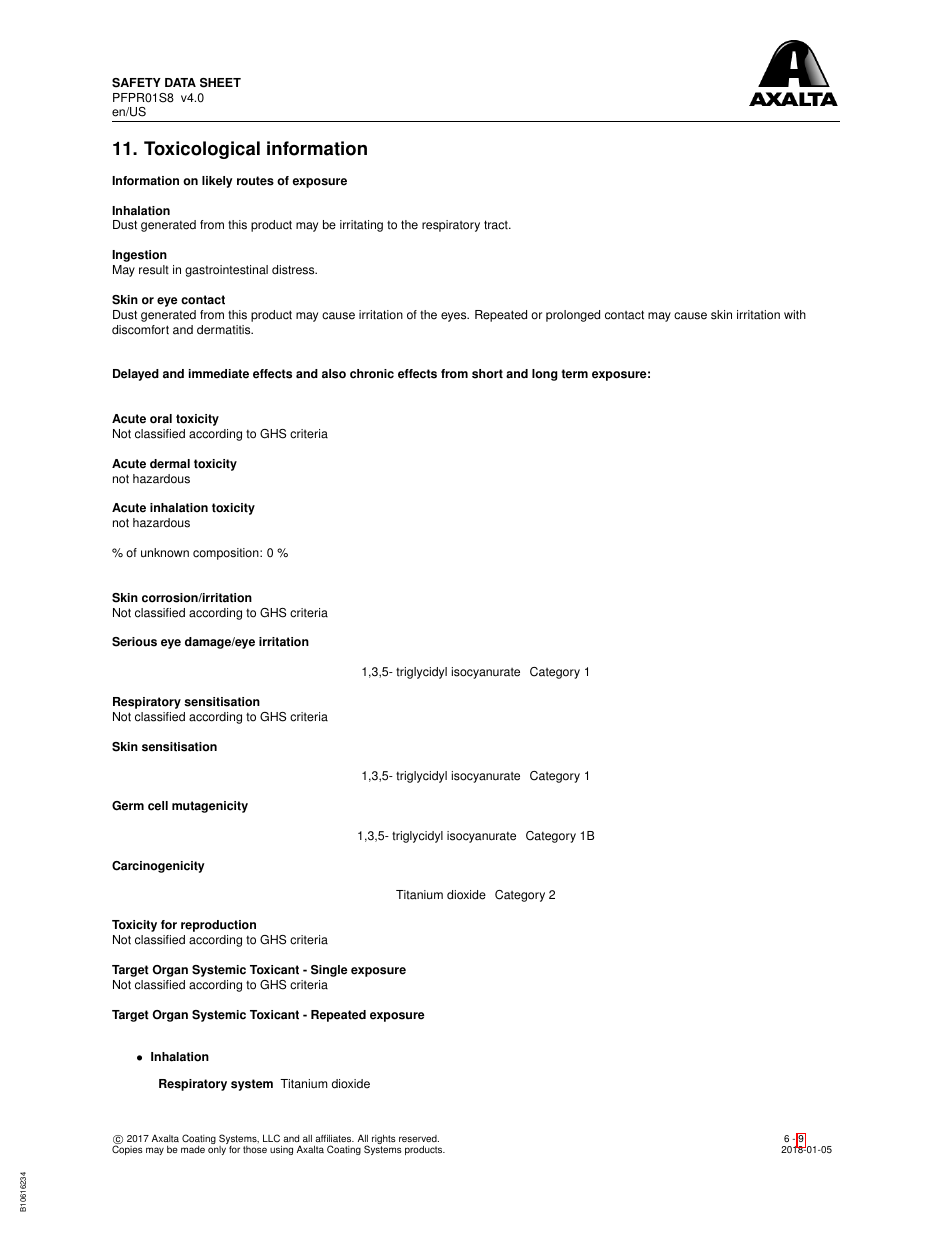 The width and height of the screenshot is (952, 1233). Describe the element at coordinates (795, 315) in the screenshot. I see `with` at that location.
